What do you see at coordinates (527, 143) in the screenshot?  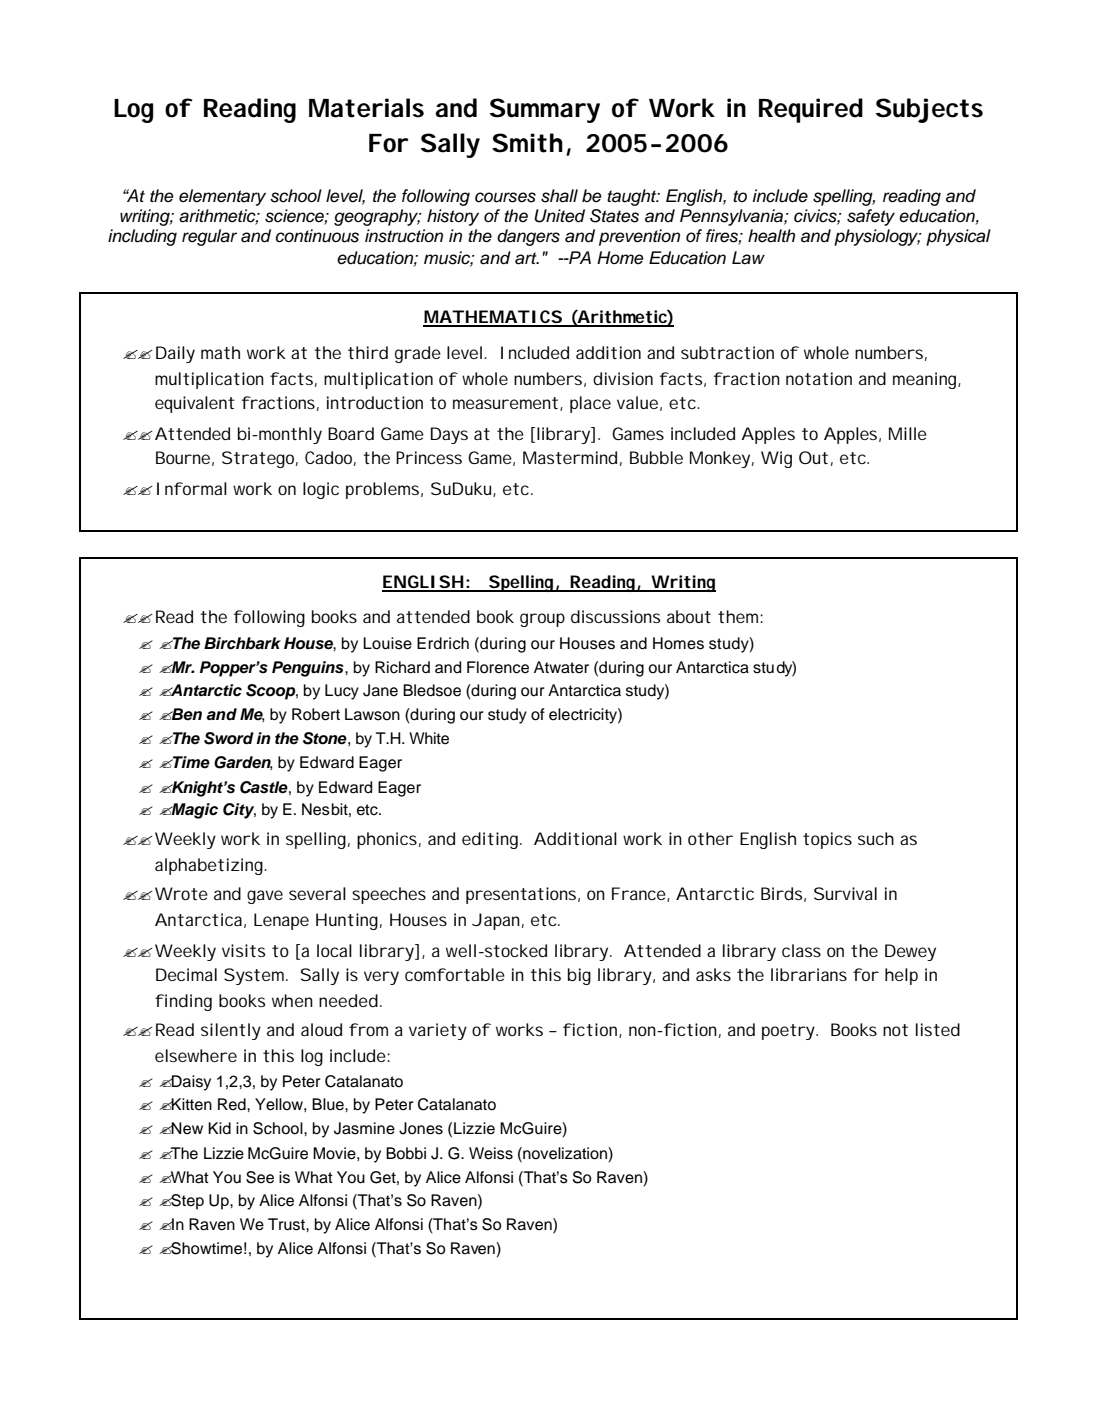 I see `Smith` at bounding box center [527, 143].
